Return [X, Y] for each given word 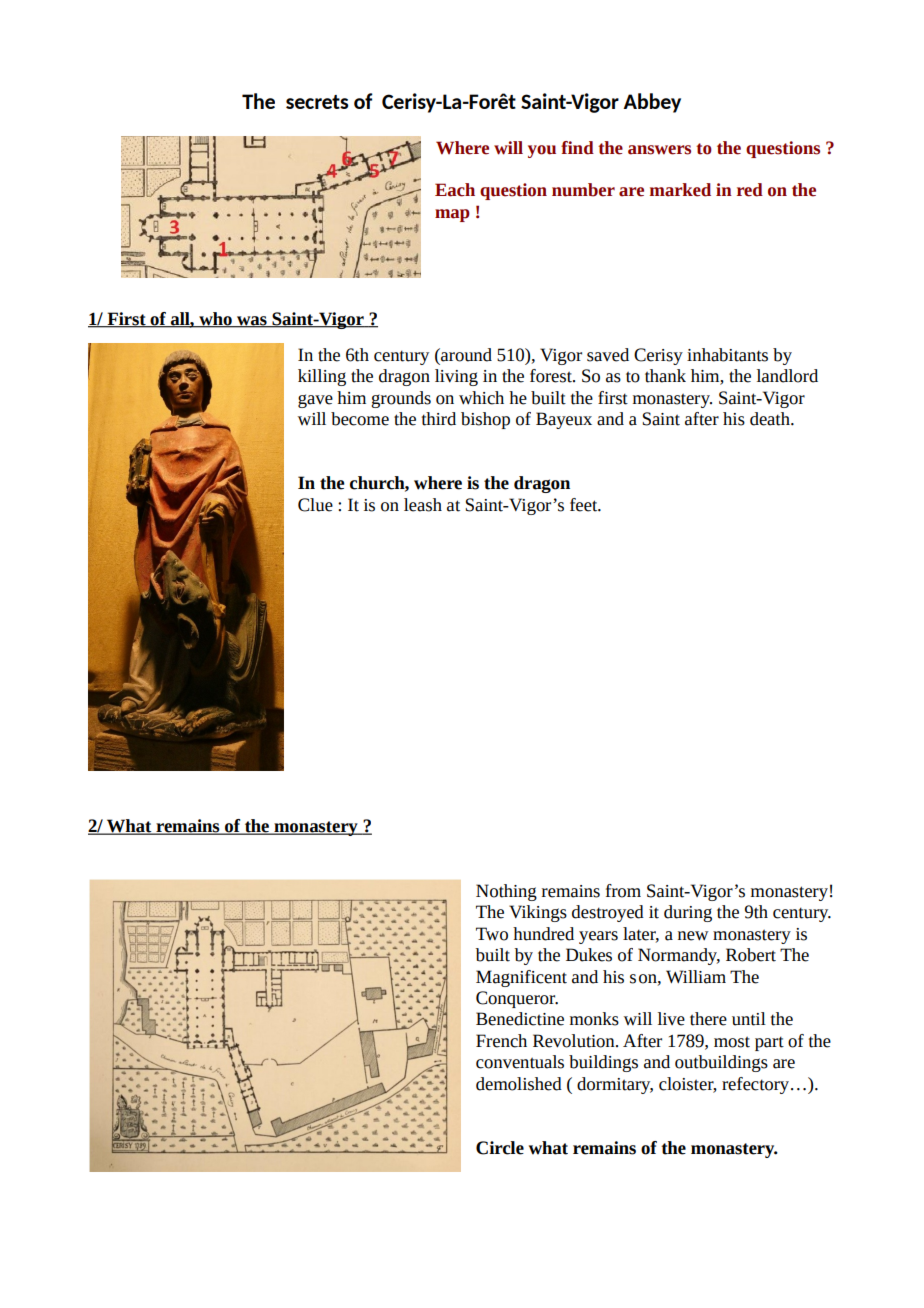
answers [659, 150]
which [481, 398]
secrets [317, 102]
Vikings [538, 913]
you [542, 151]
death [771, 419]
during [688, 913]
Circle [500, 1148]
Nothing [506, 892]
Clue [315, 505]
